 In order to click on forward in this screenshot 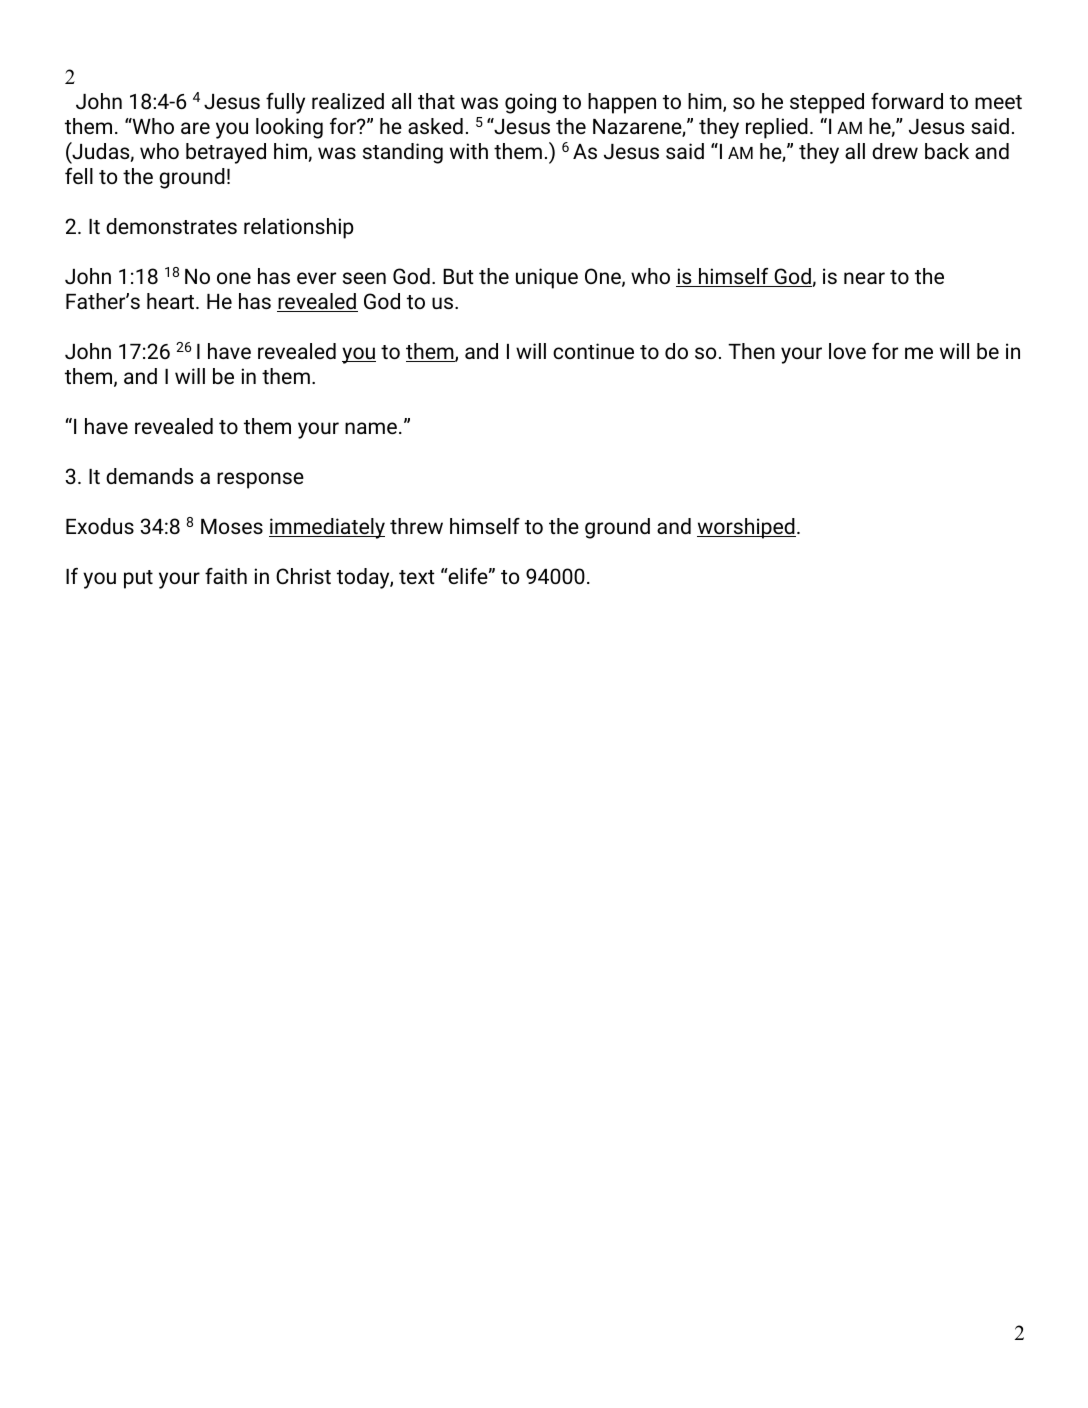, I will do `click(907, 101)`.
